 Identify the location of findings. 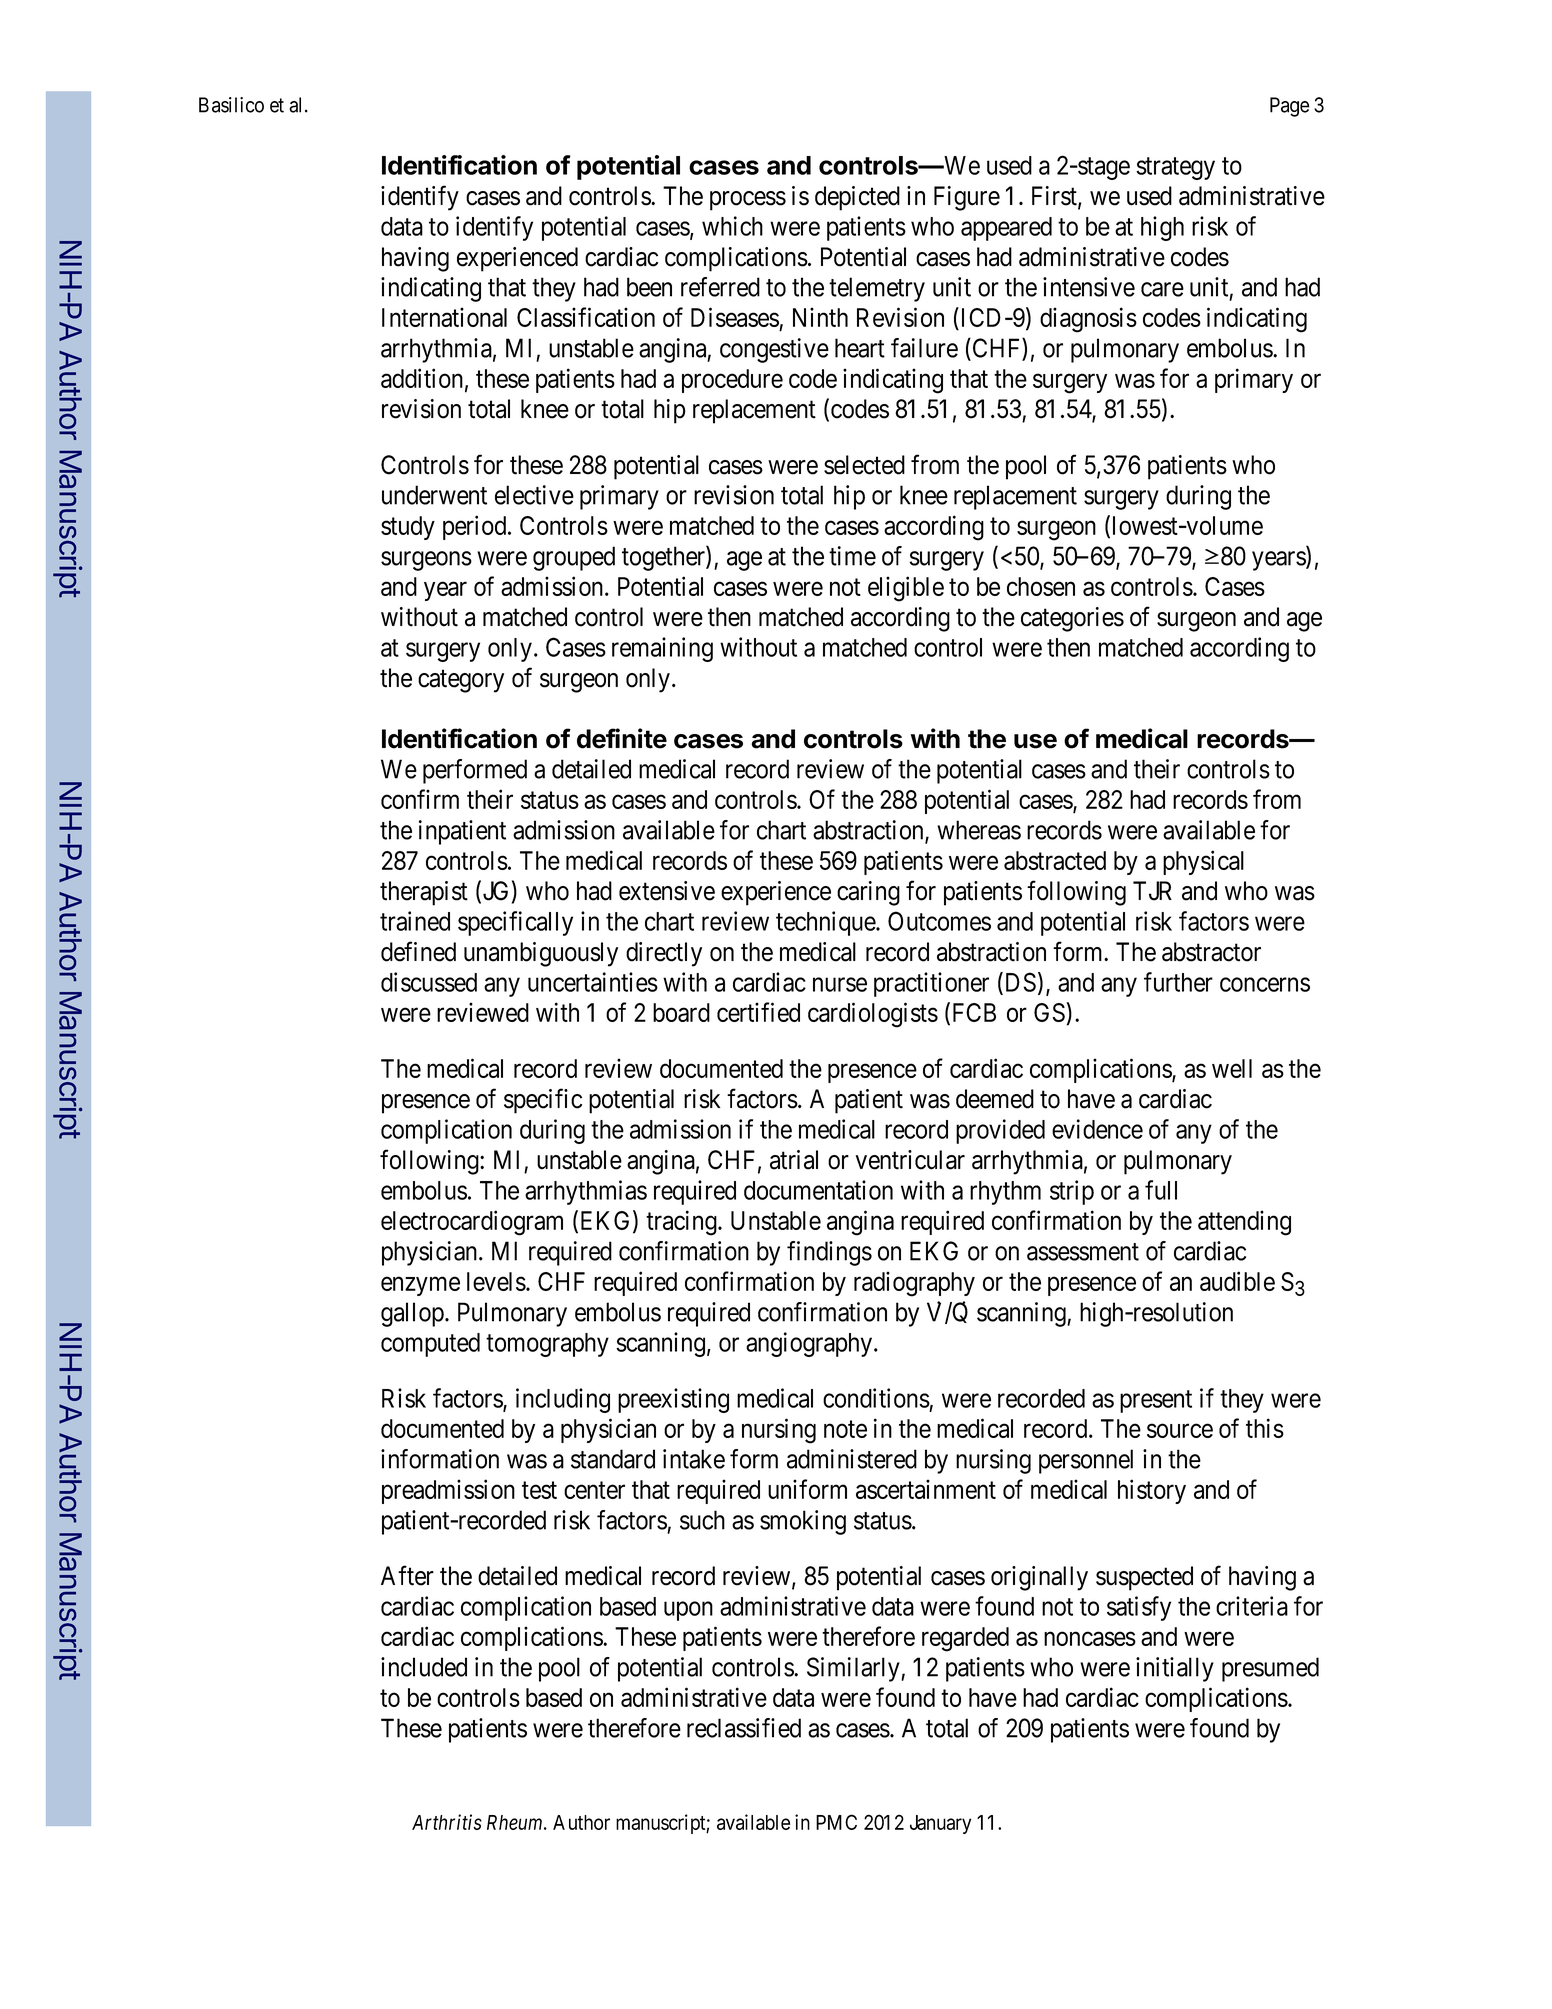
(829, 1253).
